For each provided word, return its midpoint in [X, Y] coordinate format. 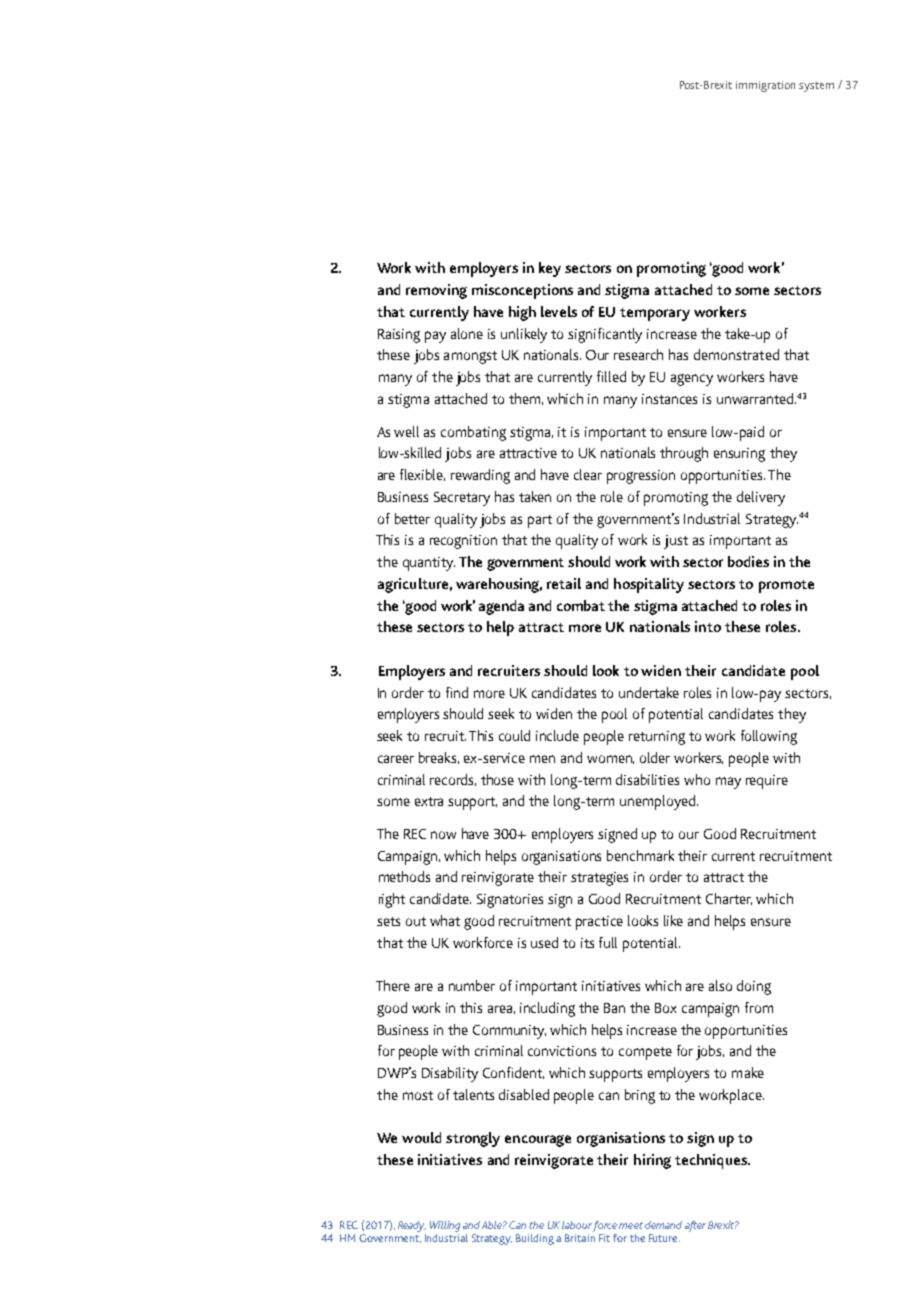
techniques [712, 1161]
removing [436, 291]
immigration [765, 86]
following [769, 737]
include [557, 735]
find [457, 692]
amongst [470, 357]
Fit [604, 1238]
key [550, 269]
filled [611, 376]
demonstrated [736, 354]
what [445, 920]
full [608, 942]
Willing [445, 1226]
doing [754, 987]
